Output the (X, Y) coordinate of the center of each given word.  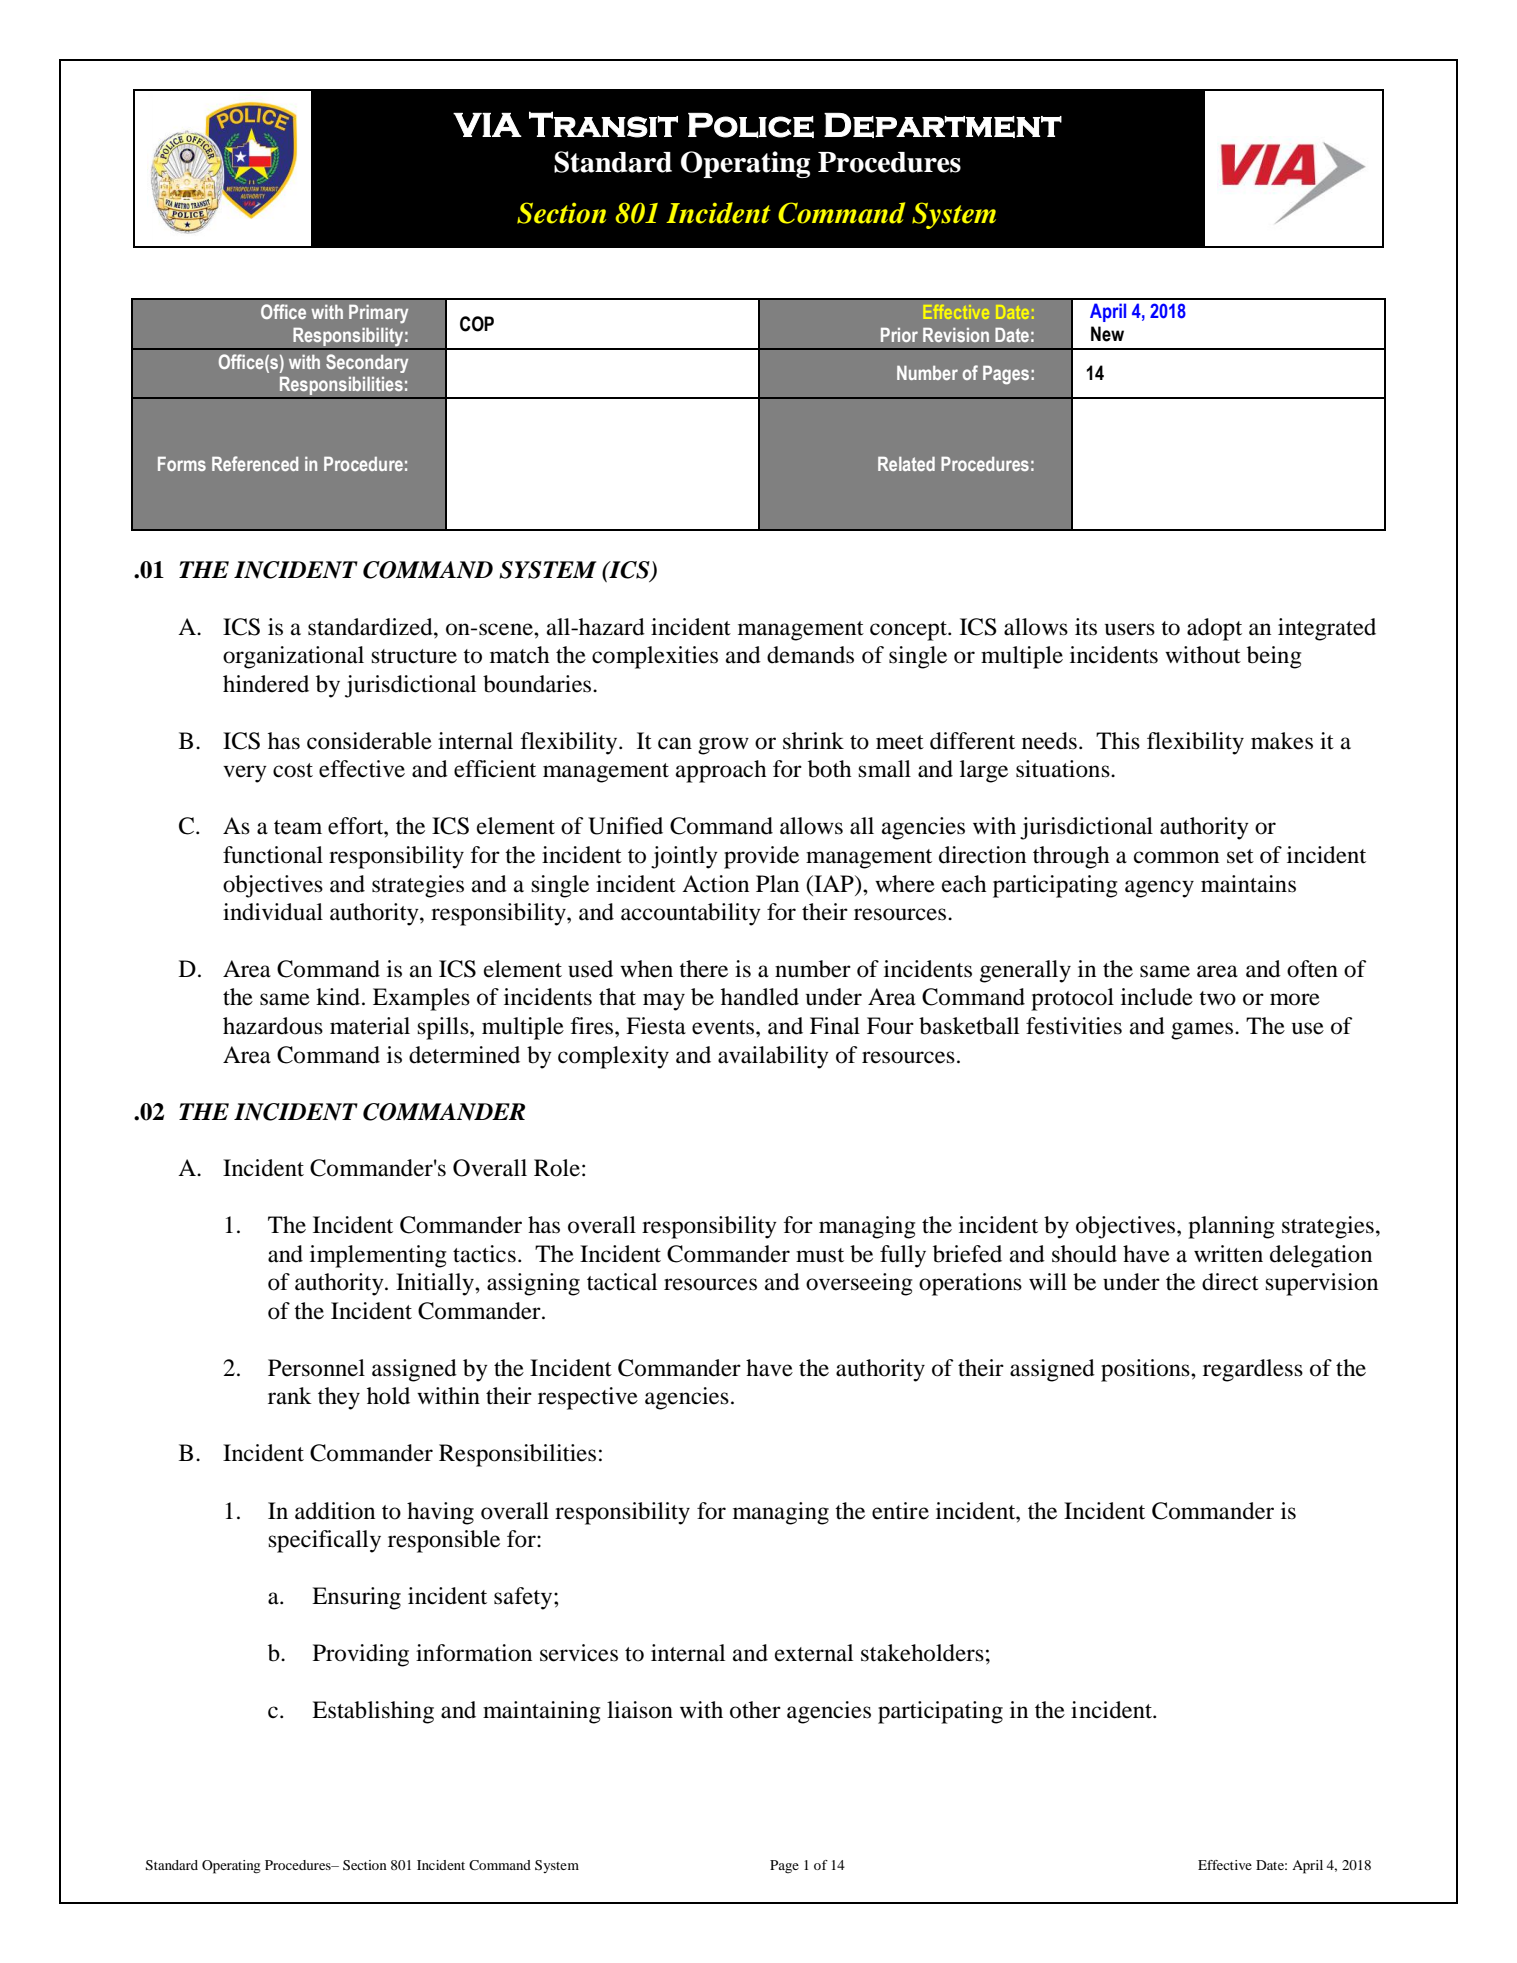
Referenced (255, 463)
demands (810, 655)
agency (1159, 889)
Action (715, 884)
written (1228, 1254)
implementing (378, 1256)
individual (273, 912)
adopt (1214, 629)
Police (751, 125)
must (820, 1255)
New (1107, 334)
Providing (361, 1655)
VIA (487, 125)
